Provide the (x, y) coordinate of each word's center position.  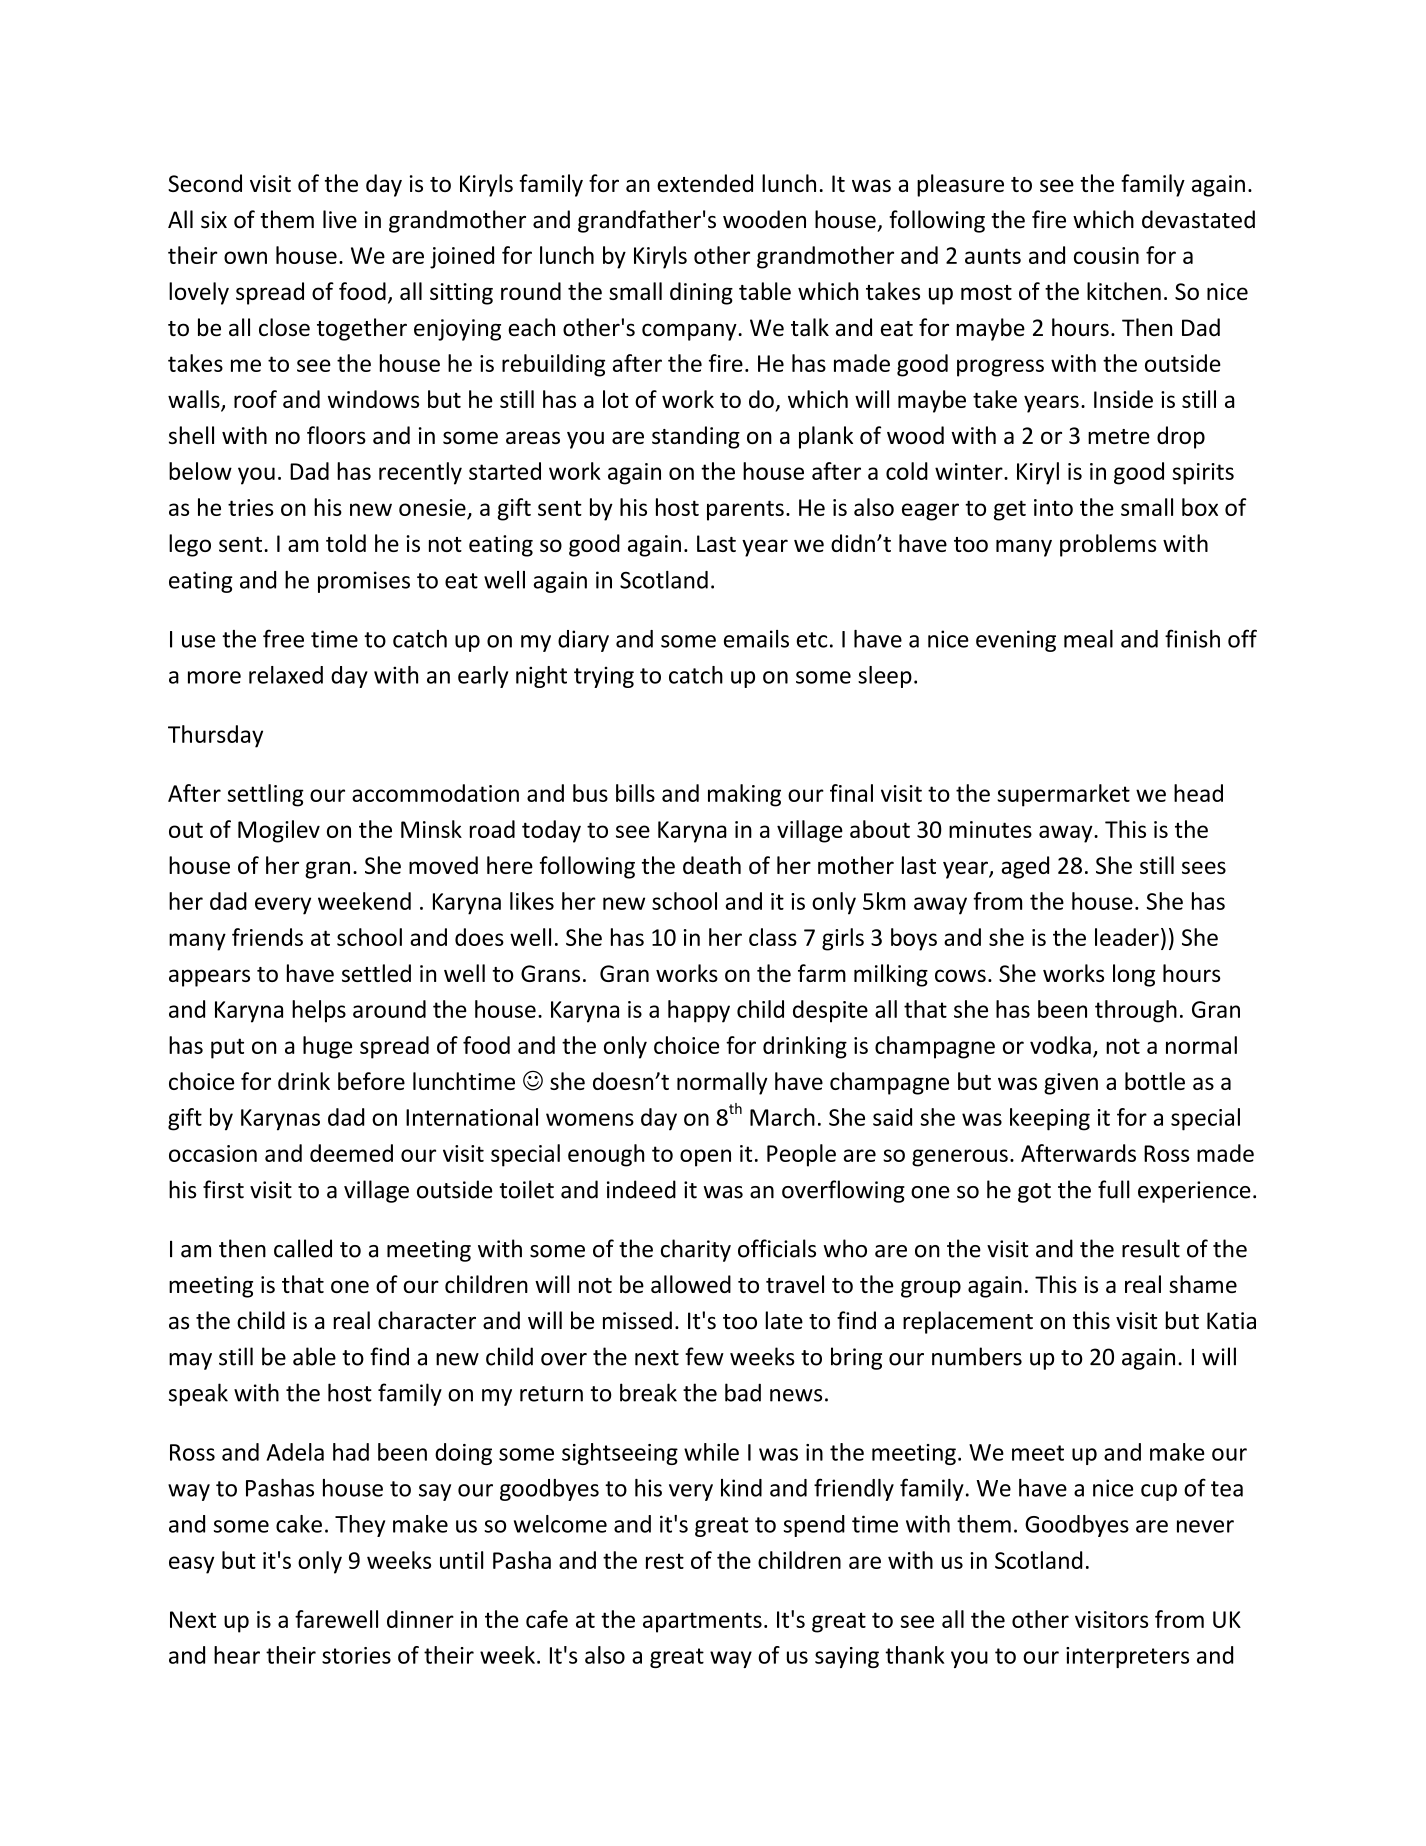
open (705, 1158)
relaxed (286, 675)
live (340, 219)
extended (705, 183)
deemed (351, 1153)
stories (356, 1655)
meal (1088, 639)
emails (756, 639)
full (1114, 1189)
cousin (1106, 255)
